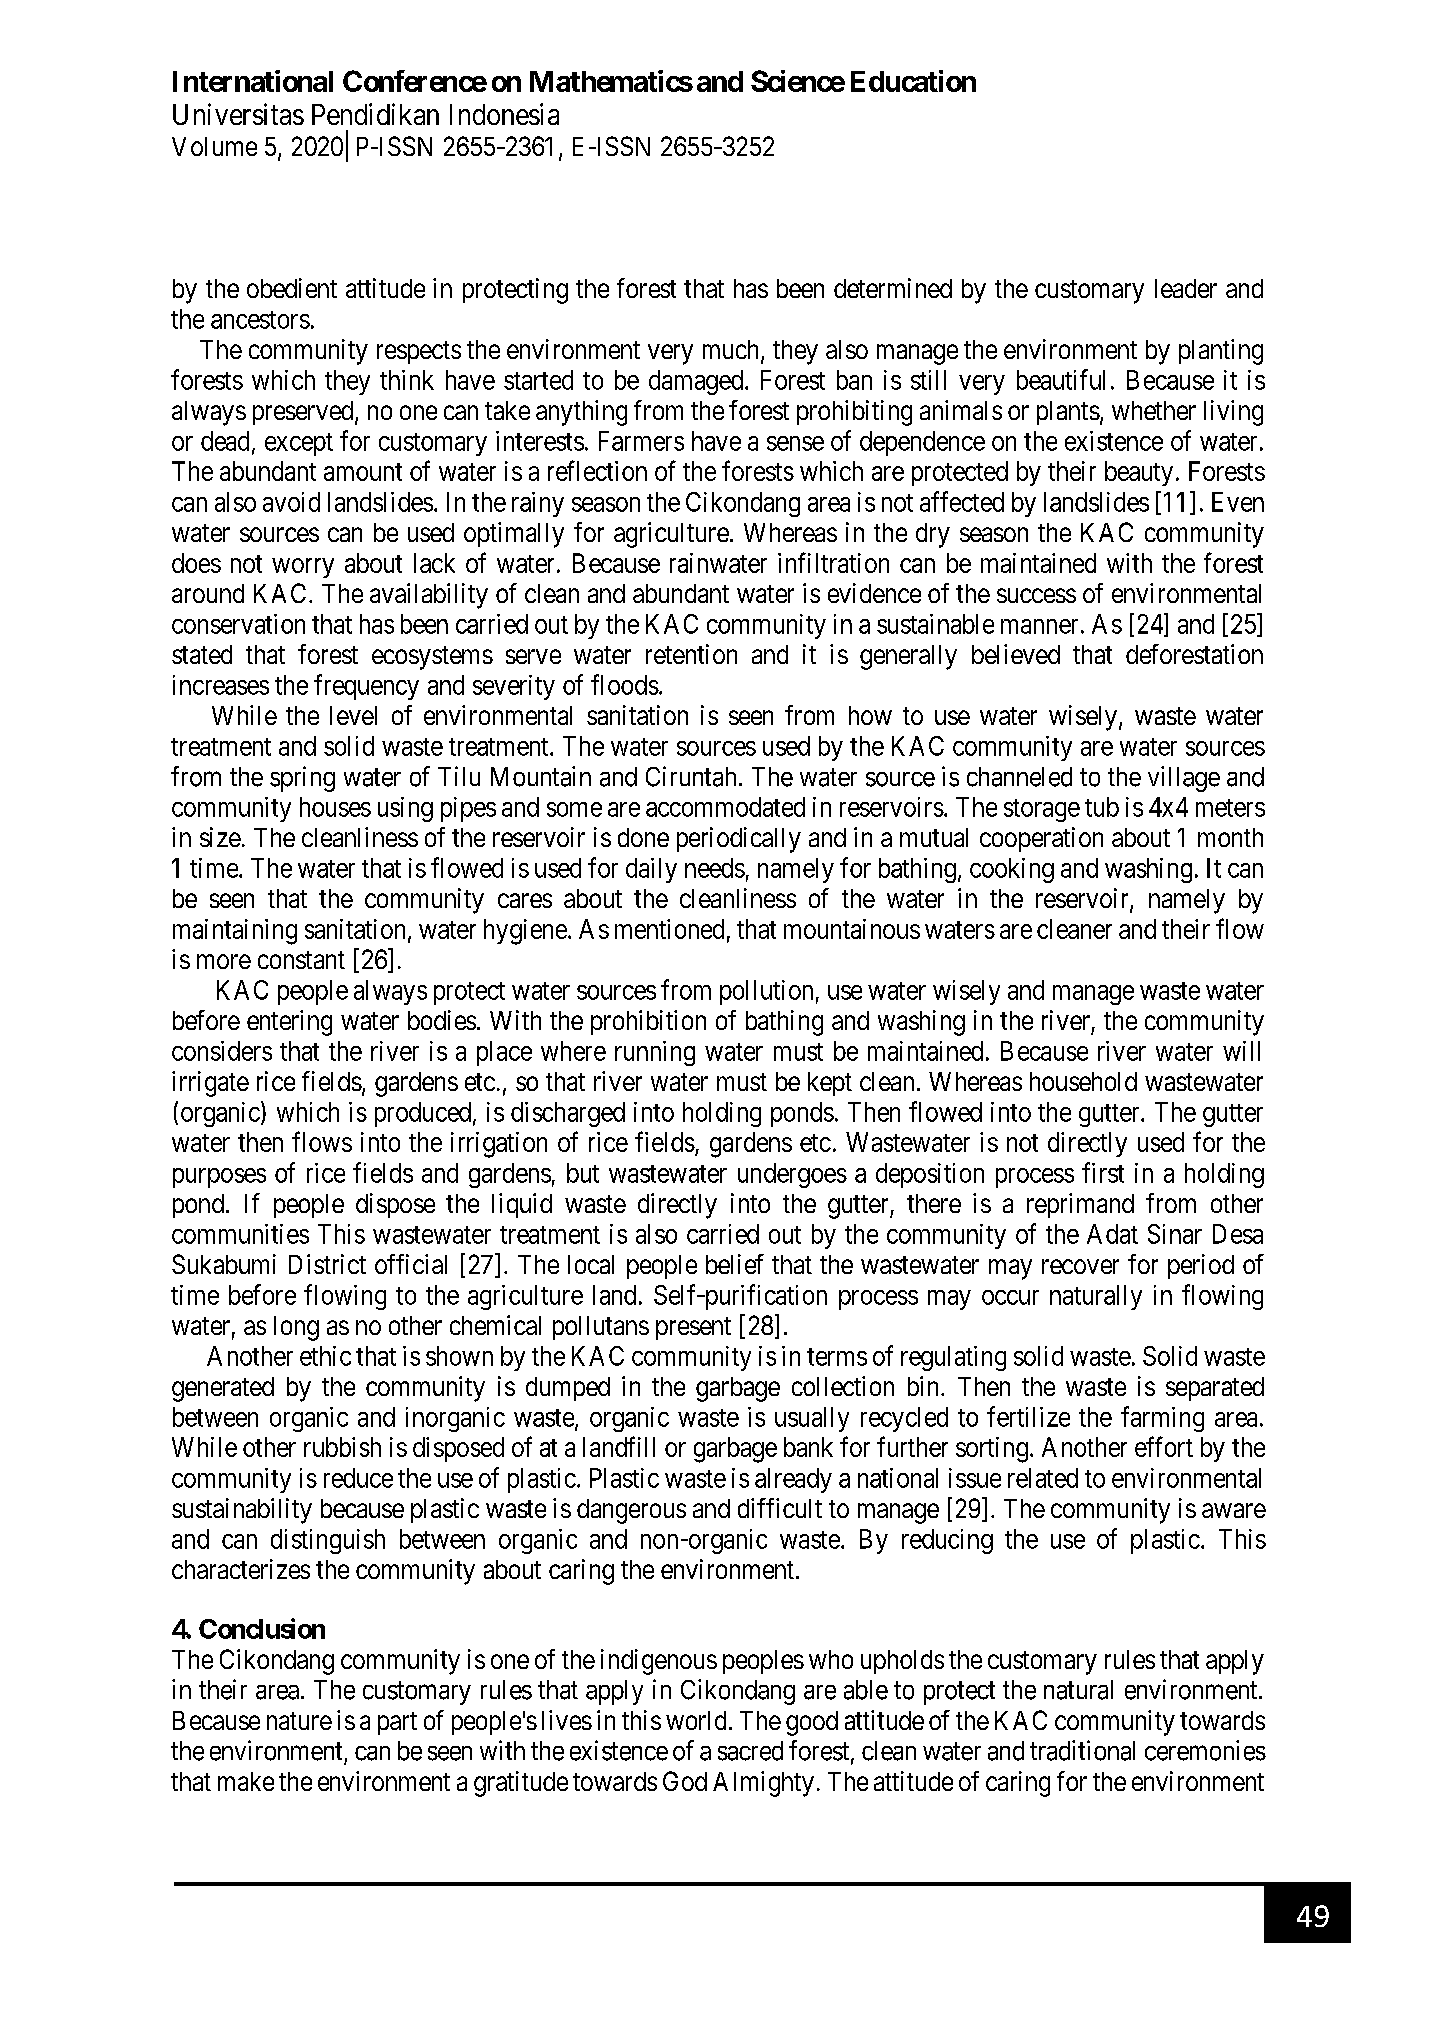 The width and height of the screenshot is (1435, 2030). What do you see at coordinates (669, 929) in the screenshot?
I see `mentioned` at bounding box center [669, 929].
